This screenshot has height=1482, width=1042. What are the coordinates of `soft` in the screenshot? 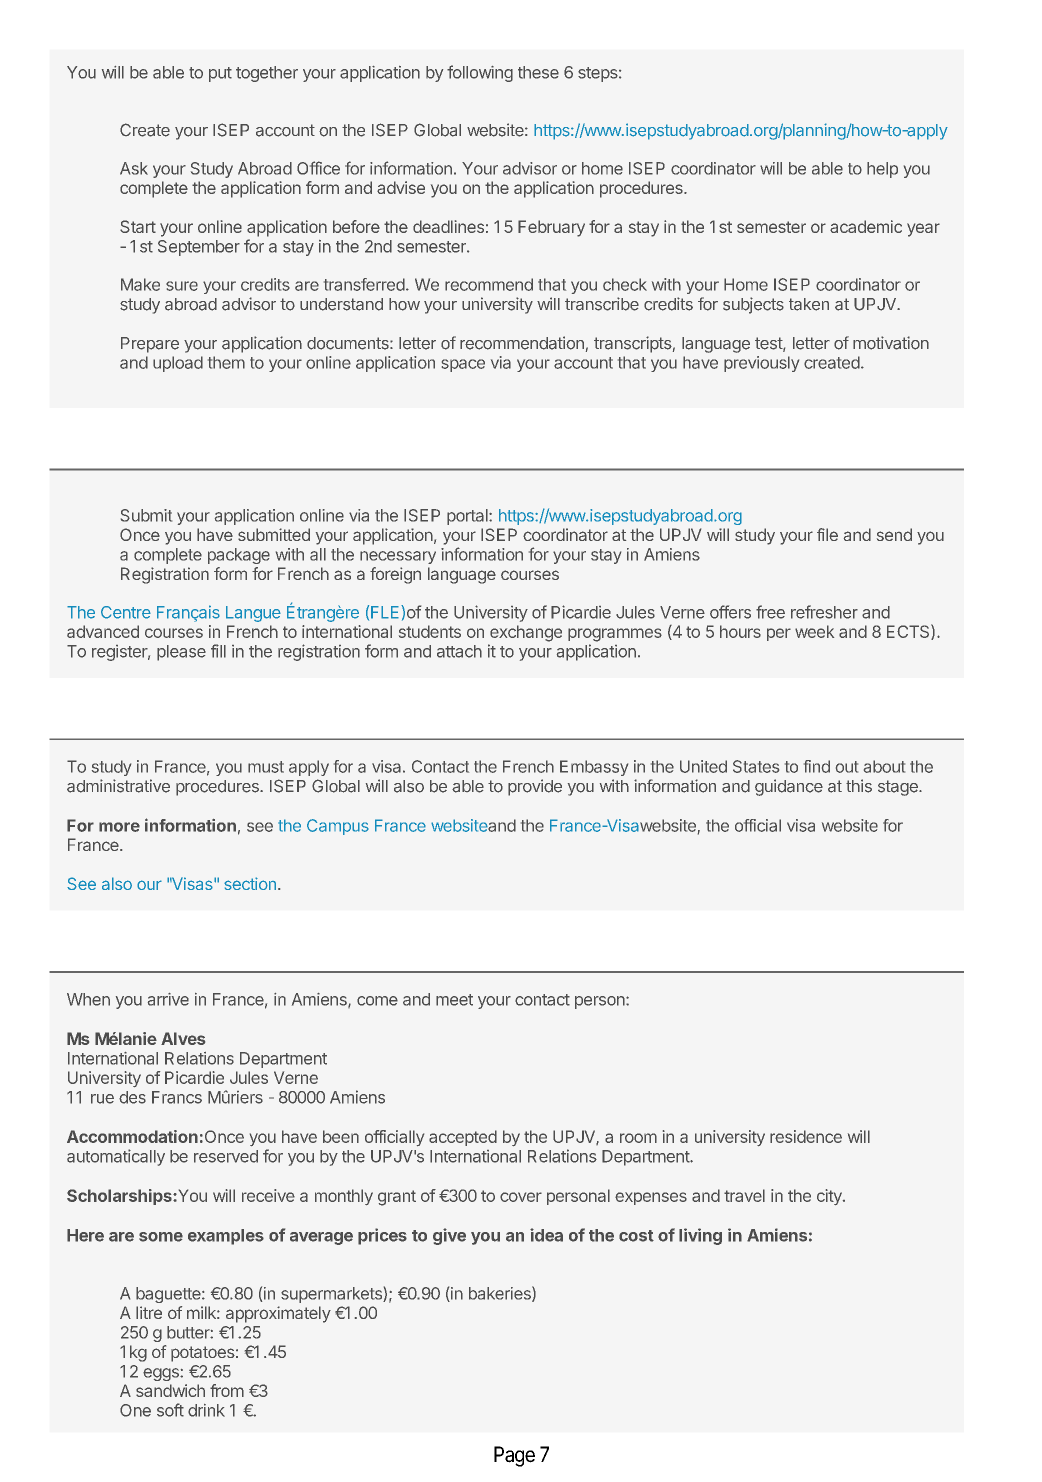 It's located at (170, 1410).
